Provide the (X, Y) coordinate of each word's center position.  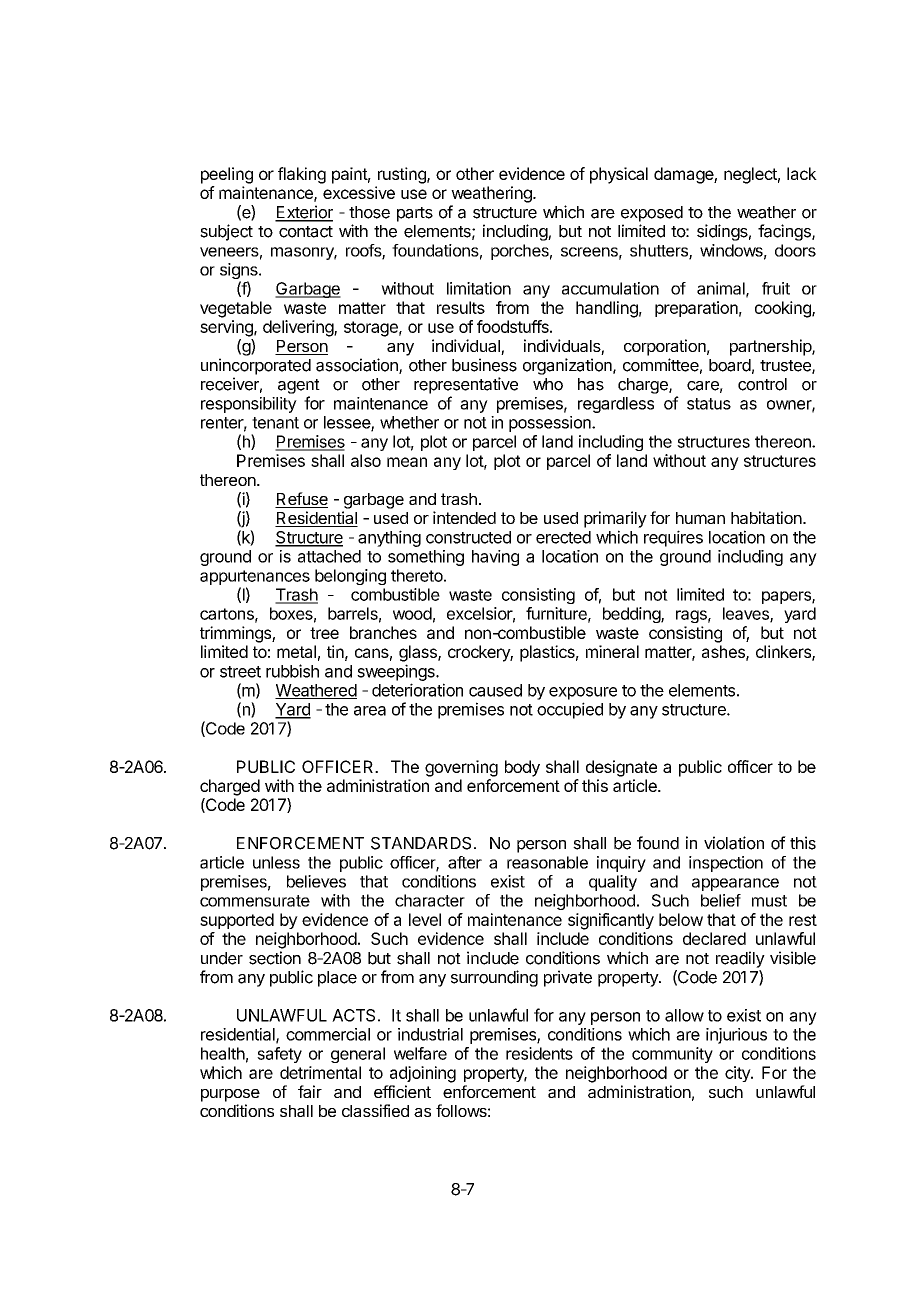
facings (785, 232)
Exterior (304, 213)
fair (310, 1091)
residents (539, 1053)
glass (419, 653)
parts (415, 214)
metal (296, 651)
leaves (747, 614)
